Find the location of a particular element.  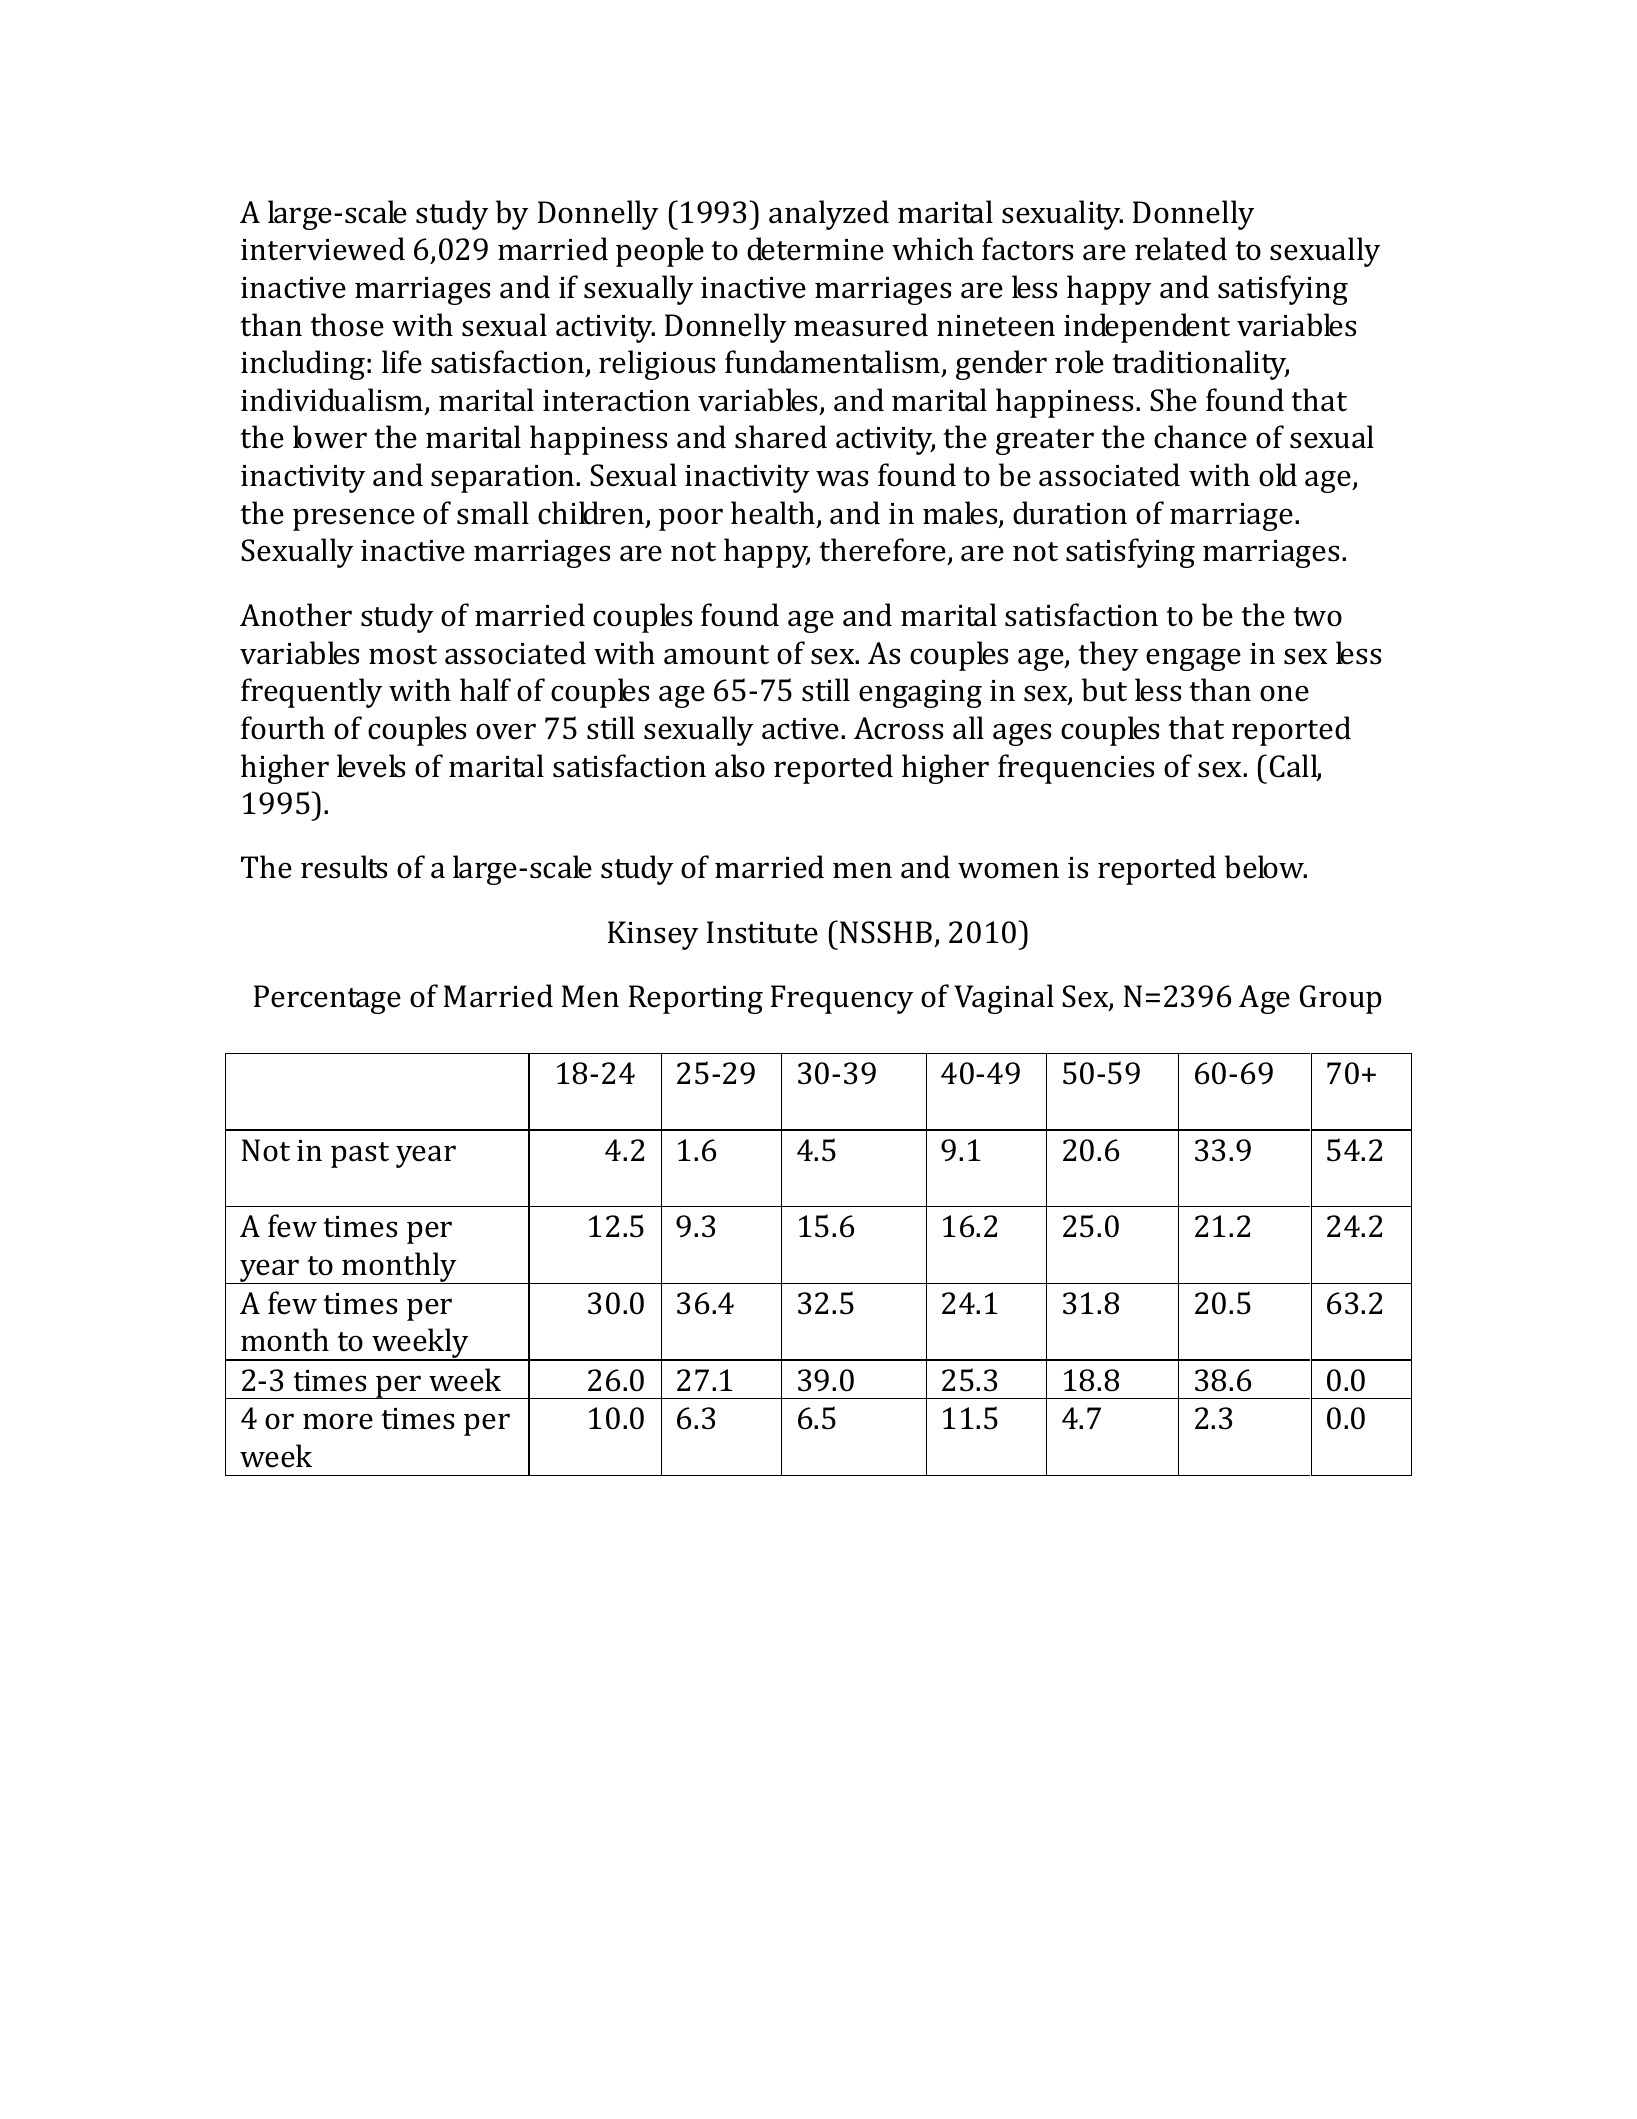

Across is located at coordinates (898, 728).
